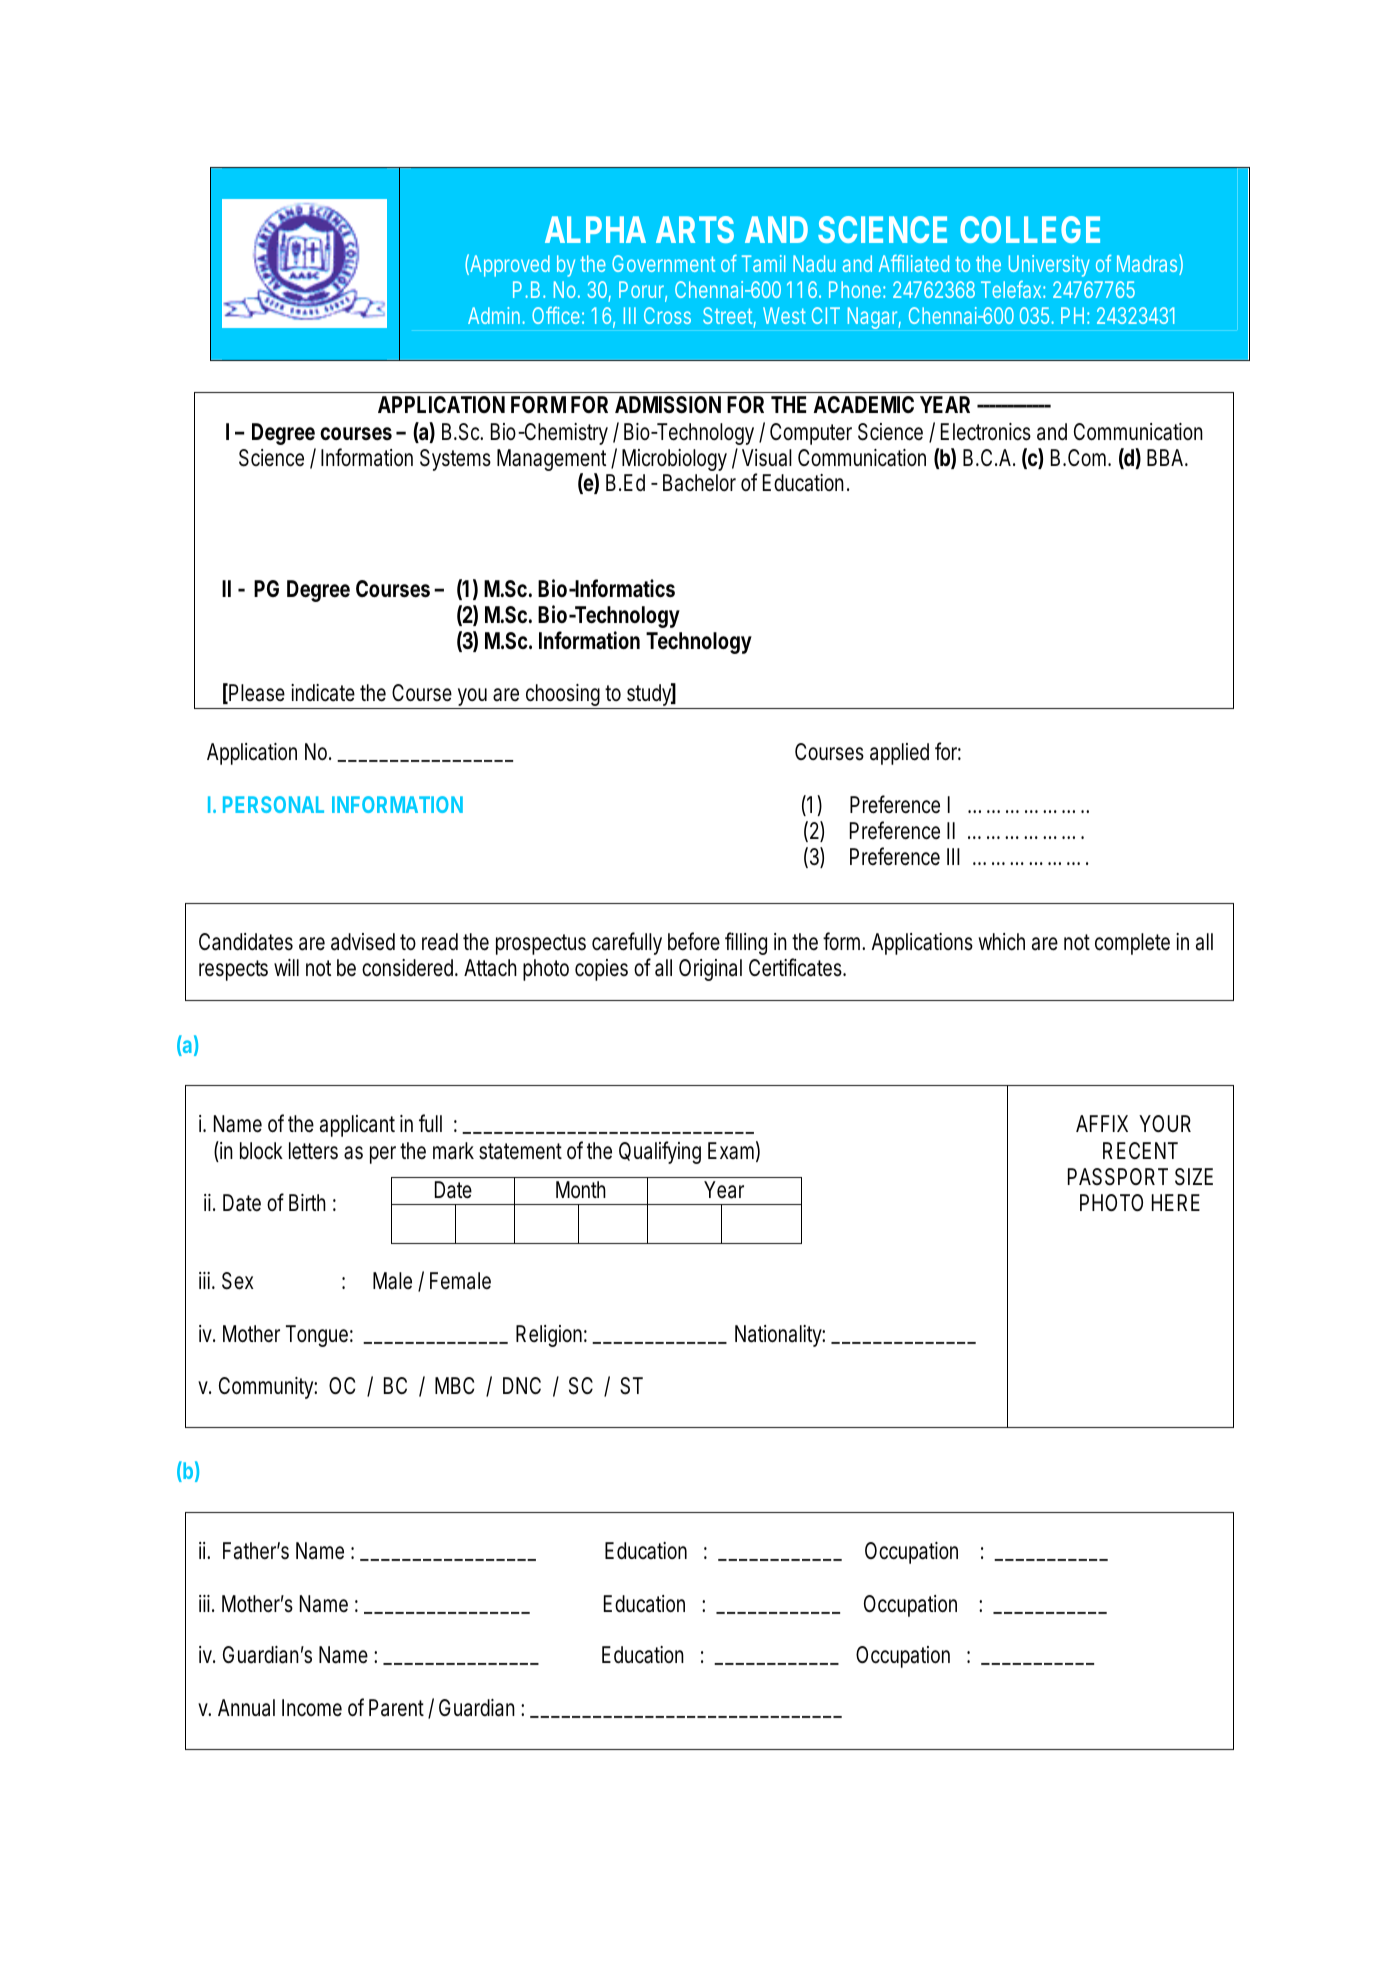  I want to click on University, so click(1049, 266).
